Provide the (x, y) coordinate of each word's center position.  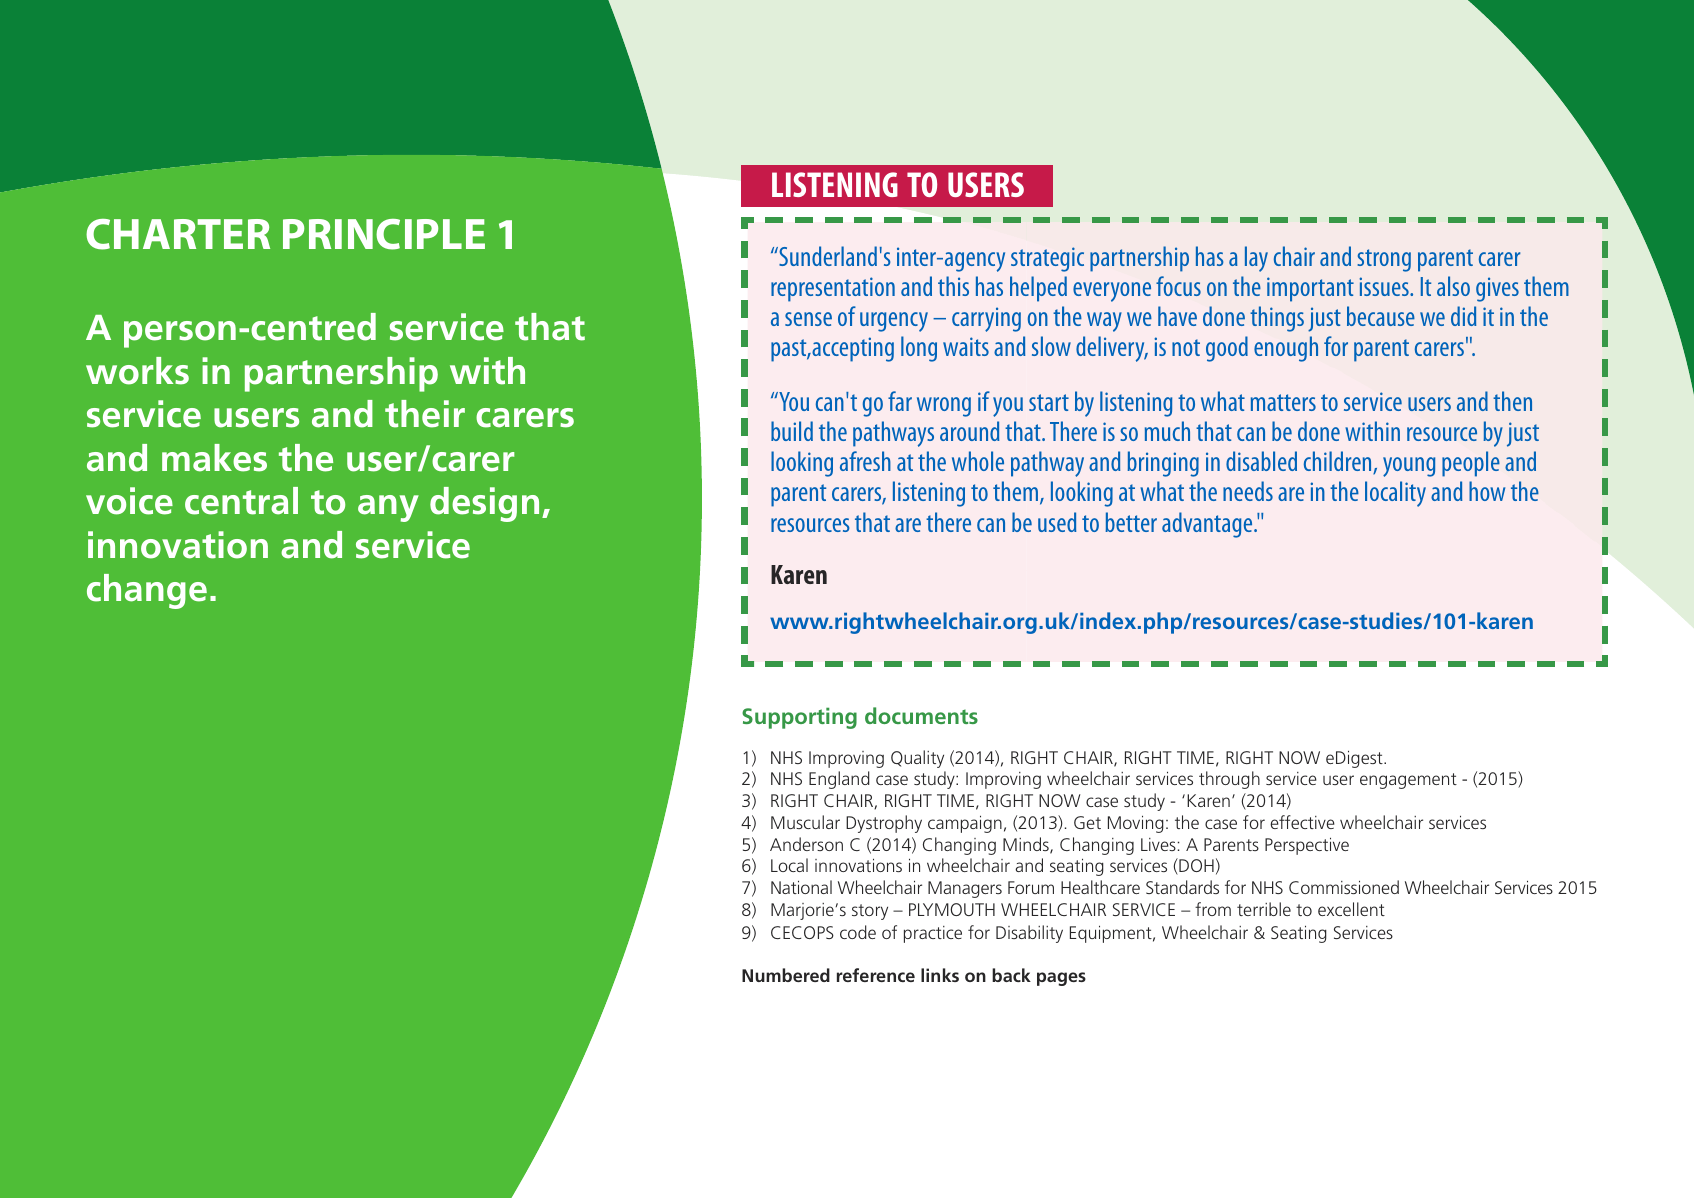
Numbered (786, 975)
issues (1385, 286)
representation (833, 289)
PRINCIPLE (384, 234)
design (484, 504)
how (1487, 491)
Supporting (799, 718)
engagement (1408, 781)
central (241, 501)
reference (876, 975)
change (147, 591)
